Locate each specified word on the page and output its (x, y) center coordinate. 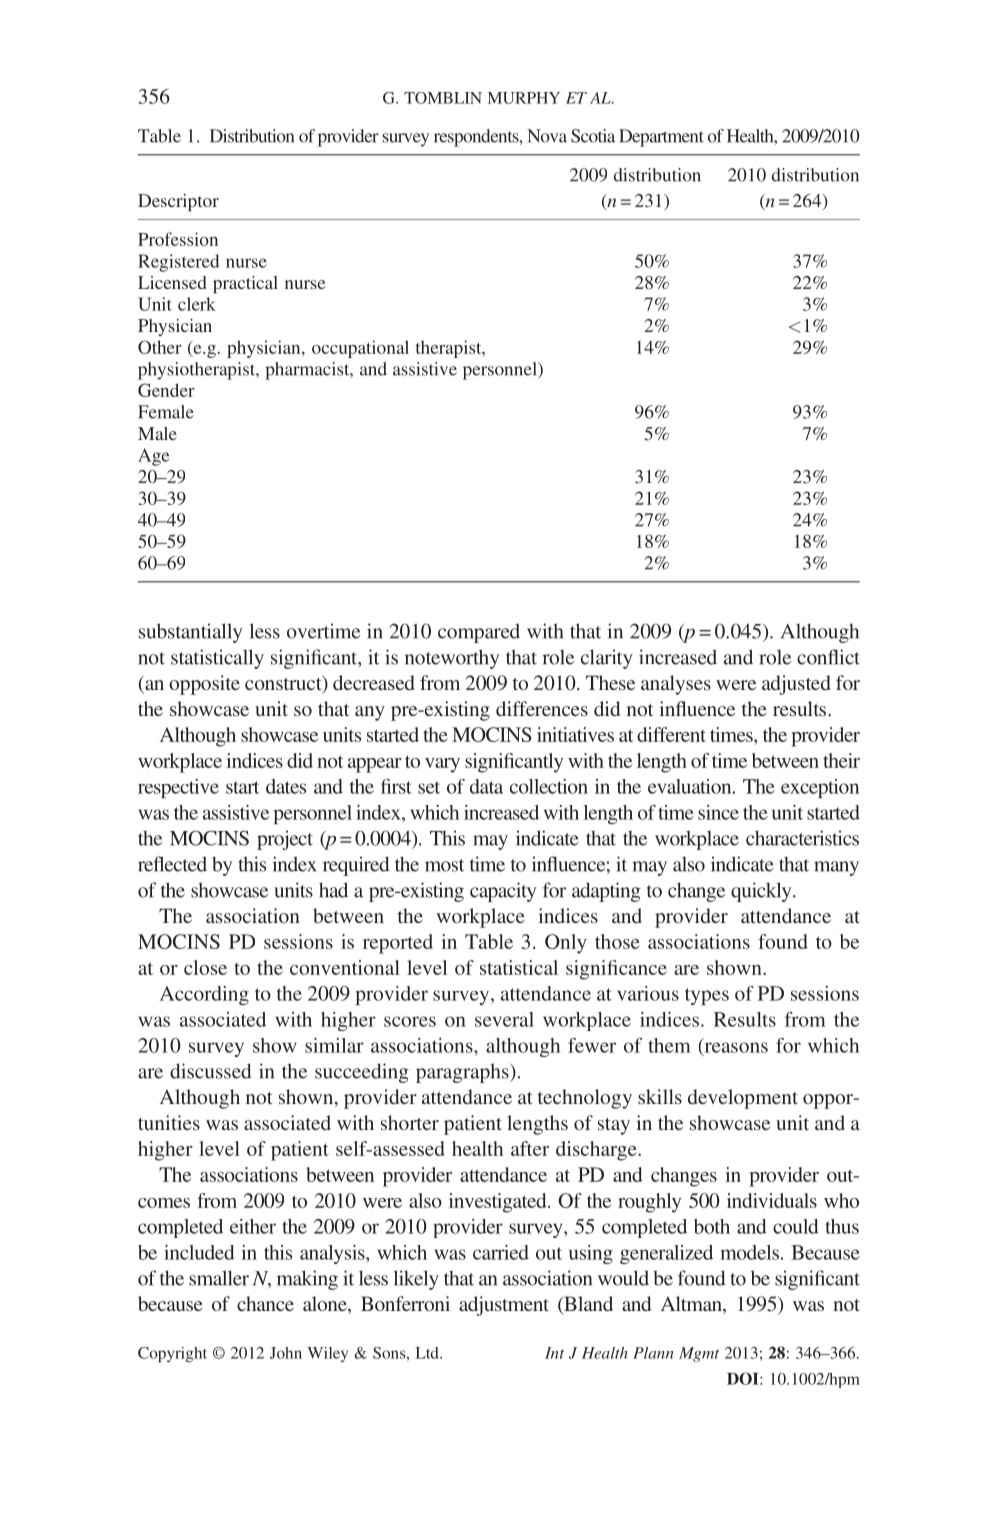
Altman (692, 1305)
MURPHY (524, 98)
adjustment (504, 1306)
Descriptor (178, 202)
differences (542, 708)
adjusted (796, 685)
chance (265, 1303)
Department (661, 138)
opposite (204, 685)
